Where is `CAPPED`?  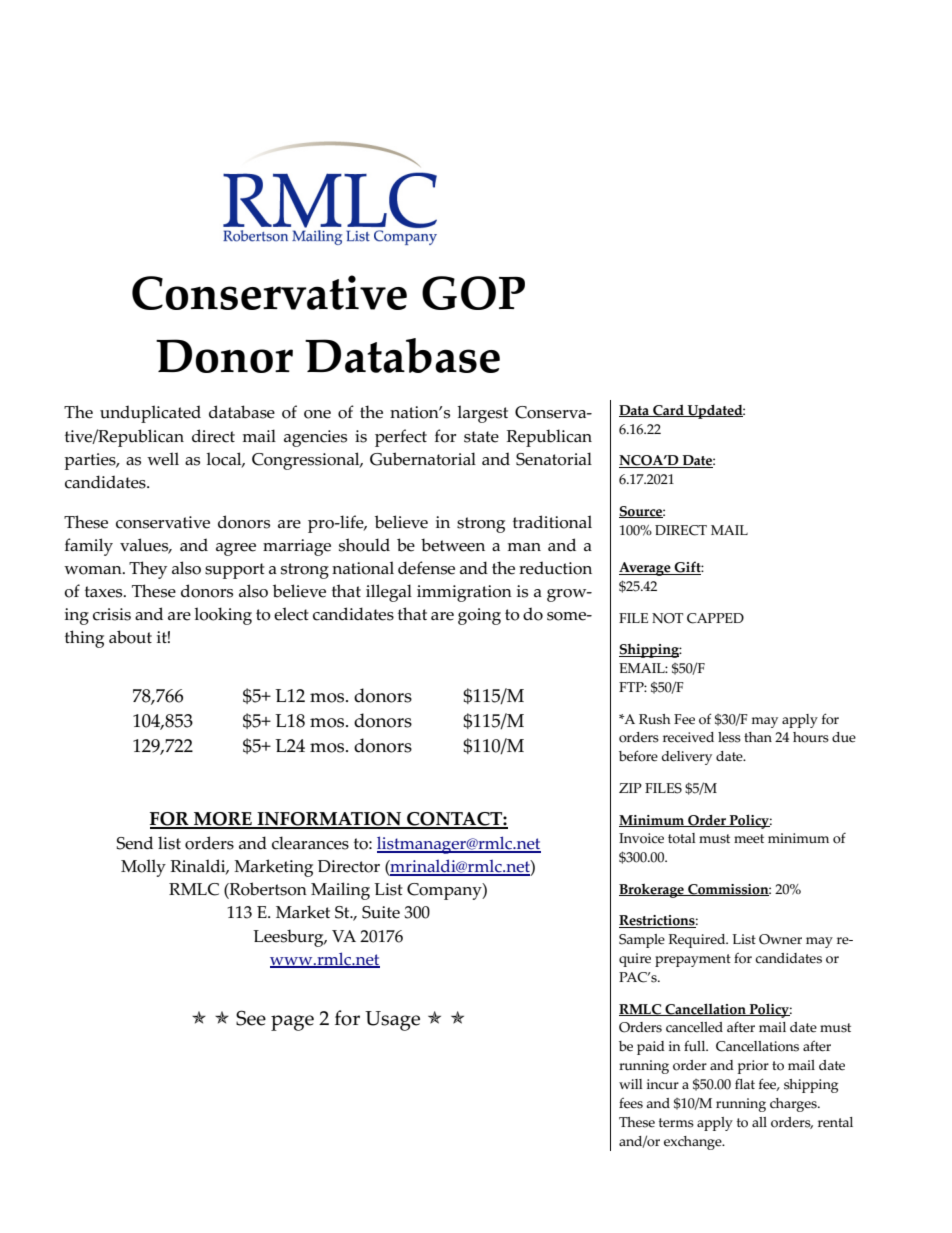
CAPPED is located at coordinates (715, 618).
